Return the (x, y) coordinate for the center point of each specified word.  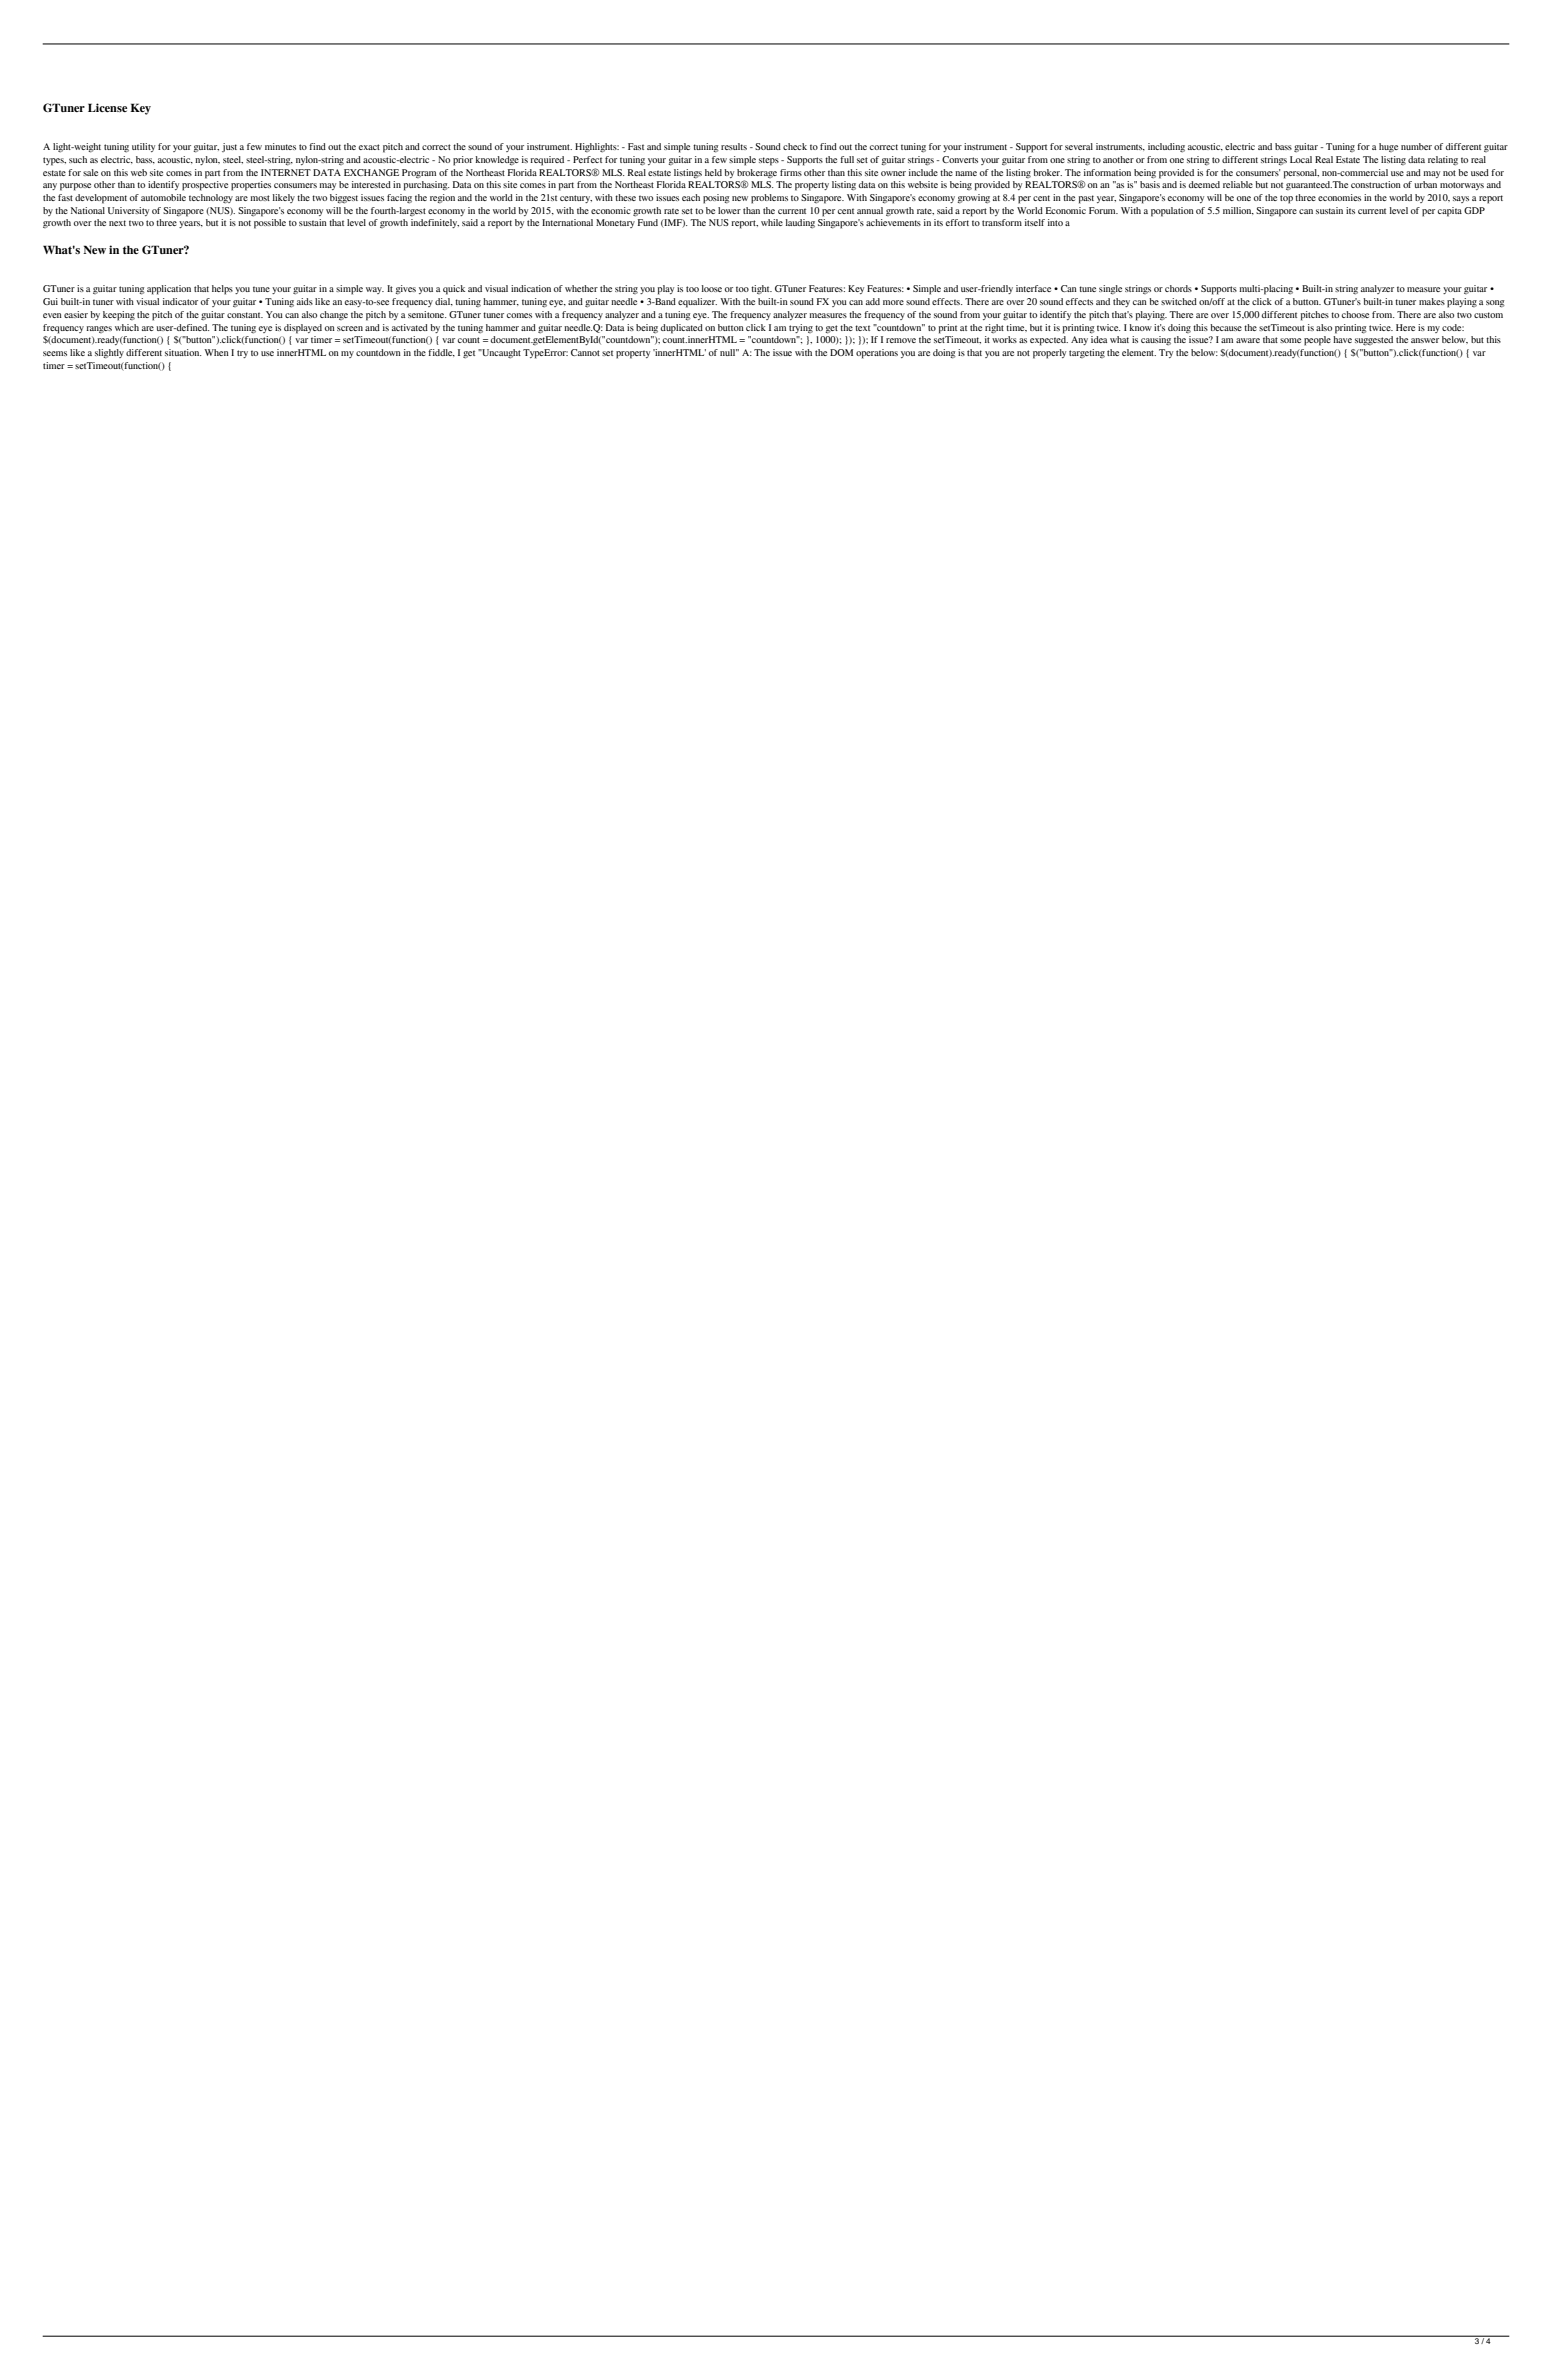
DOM (841, 352)
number (1416, 146)
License (107, 107)
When (216, 352)
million (1238, 211)
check (795, 146)
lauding (800, 223)
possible (270, 224)
